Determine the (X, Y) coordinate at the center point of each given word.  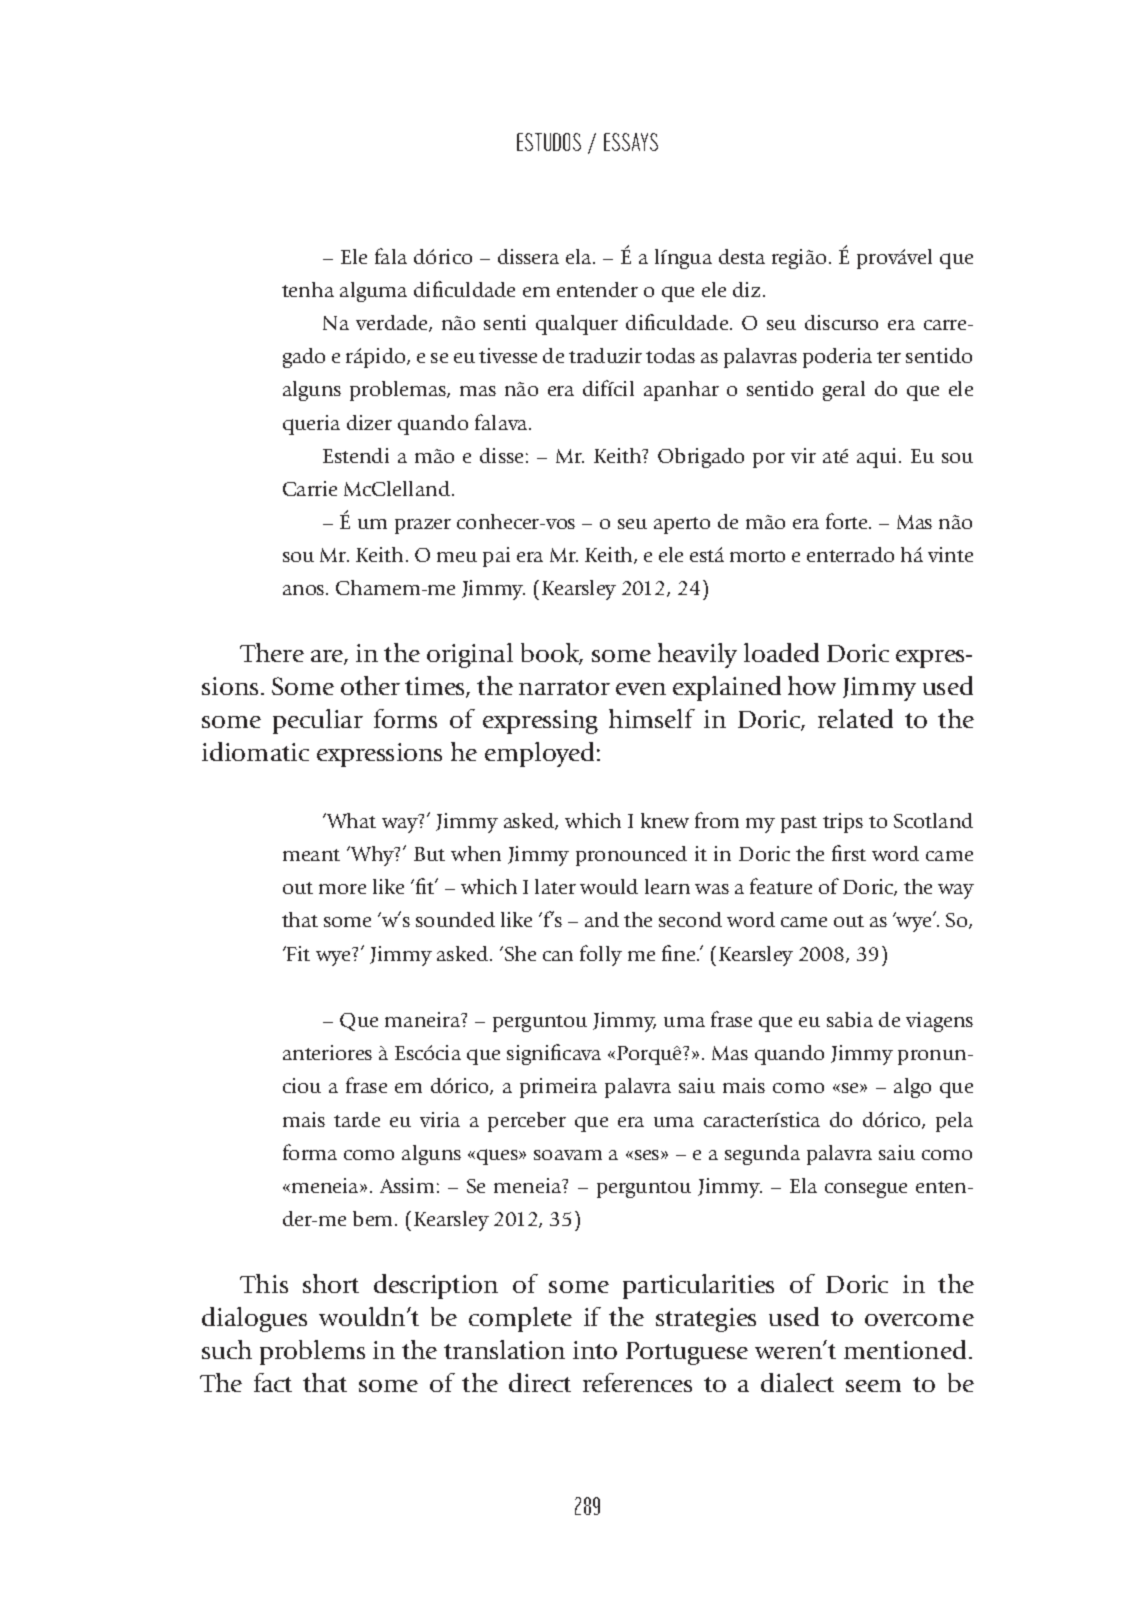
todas (670, 355)
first (849, 853)
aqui (878, 458)
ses (647, 1155)
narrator (564, 687)
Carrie (310, 488)
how (812, 685)
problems (312, 1352)
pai (496, 557)
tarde (357, 1119)
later (555, 886)
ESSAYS (631, 142)
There (272, 652)
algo (912, 1088)
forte (848, 521)
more (342, 889)
